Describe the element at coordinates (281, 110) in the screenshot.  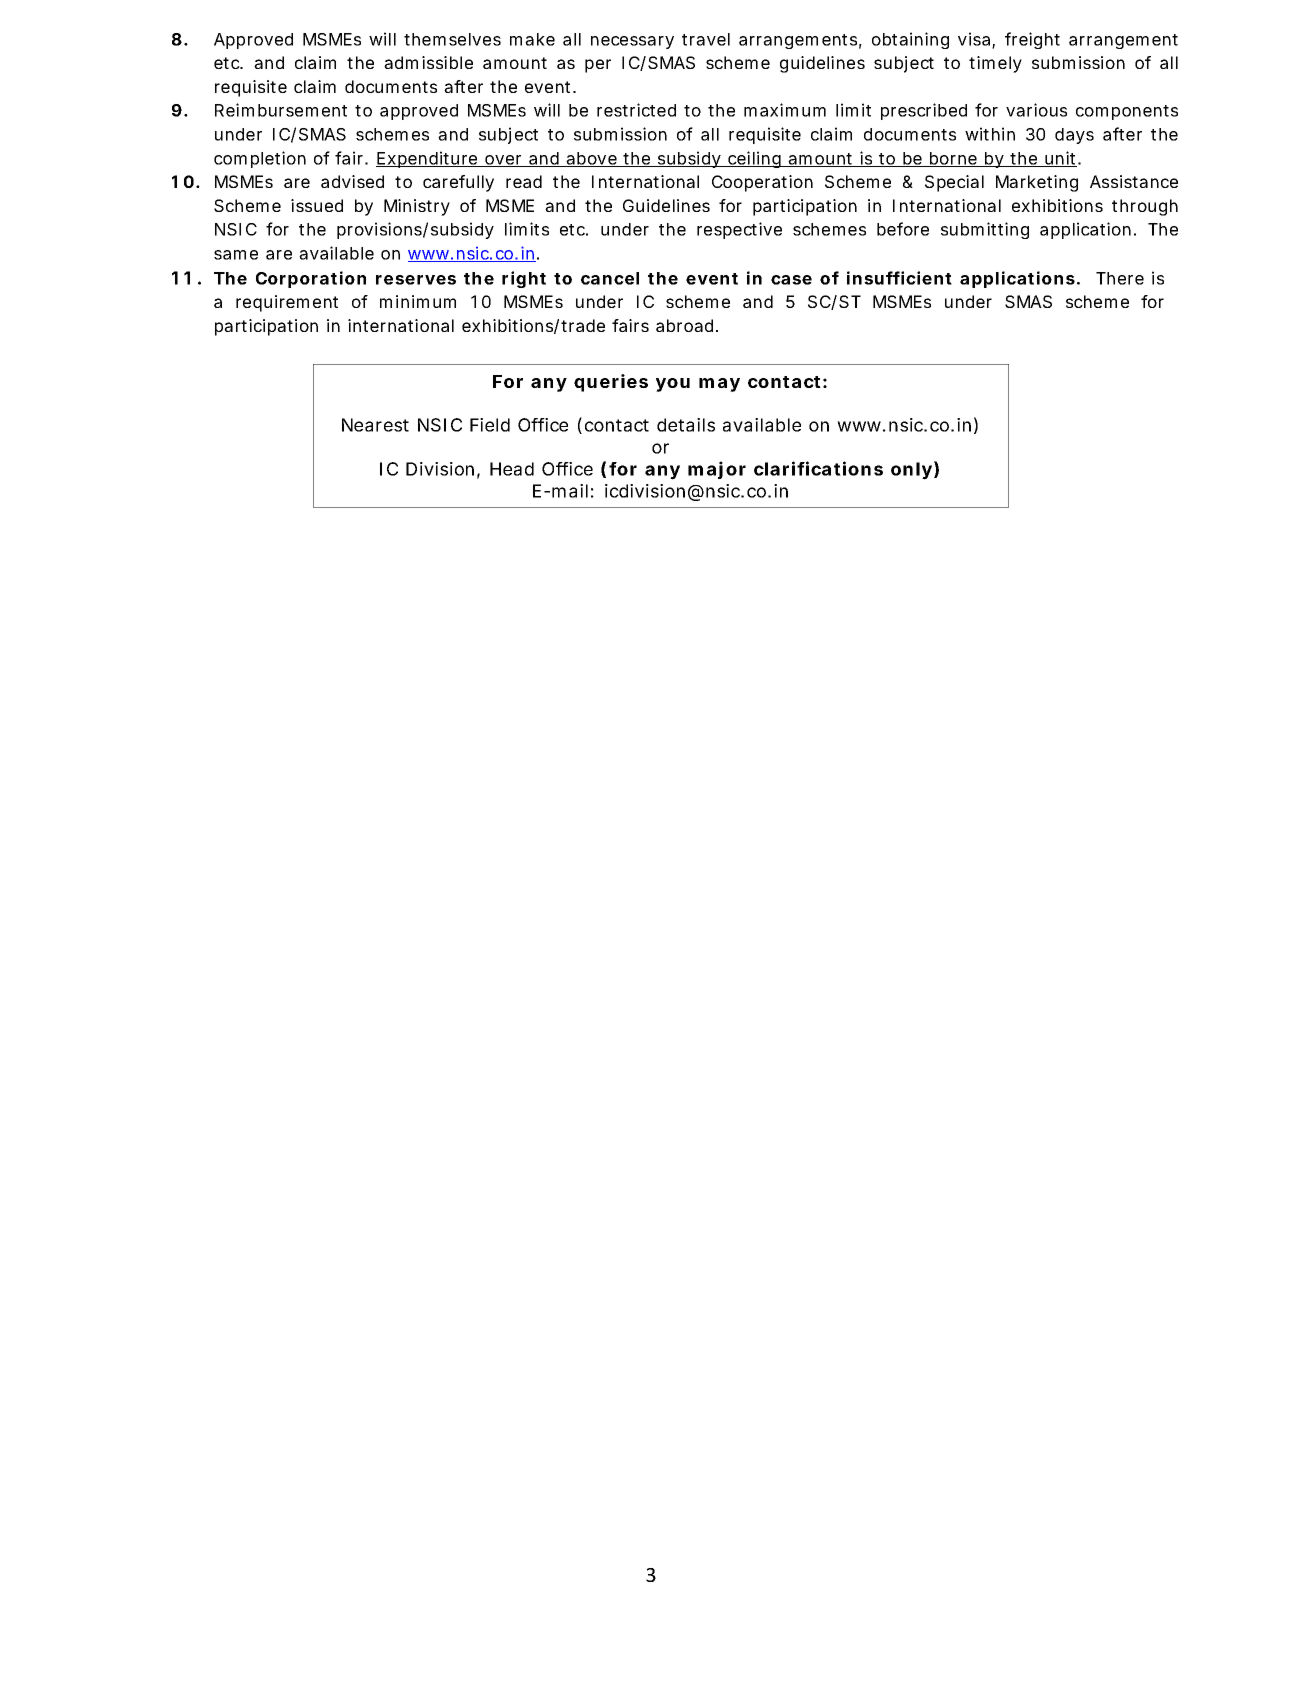
I see `Reimbursement` at that location.
